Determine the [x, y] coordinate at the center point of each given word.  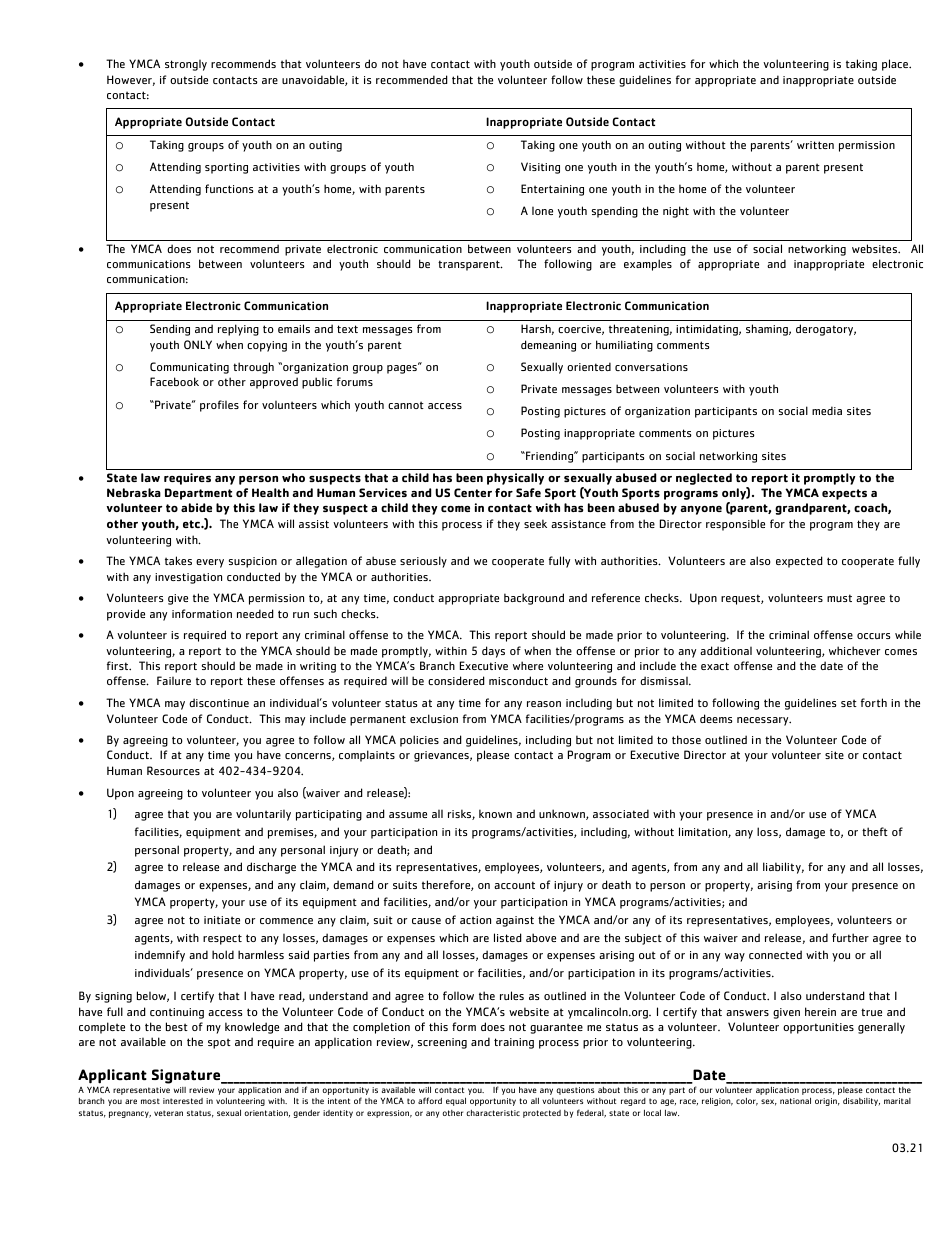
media [827, 410]
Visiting [540, 168]
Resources [173, 770]
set [849, 703]
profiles [219, 406]
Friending [550, 457]
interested [183, 1101]
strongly [186, 65]
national [795, 1101]
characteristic [493, 1113]
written [815, 145]
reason [544, 704]
